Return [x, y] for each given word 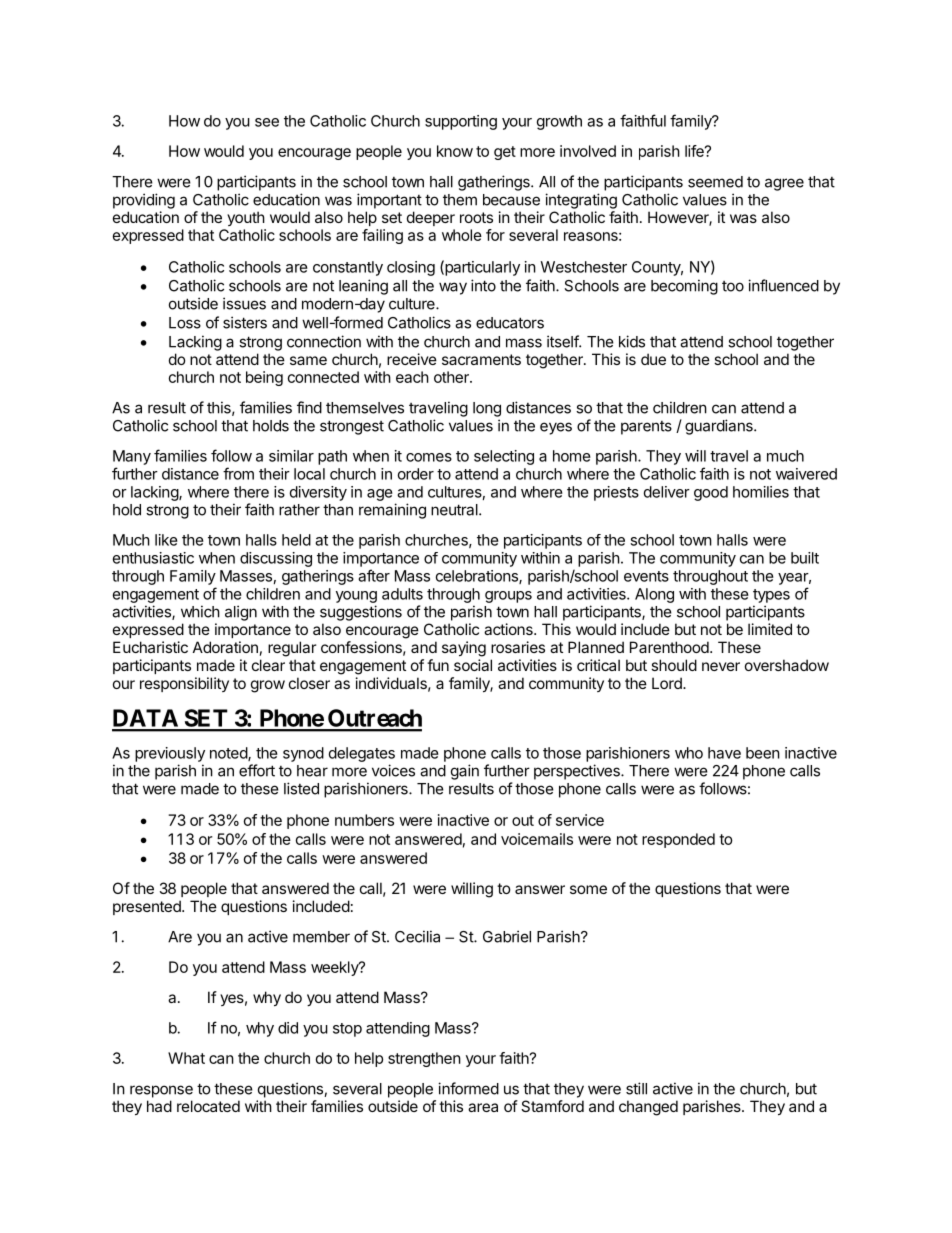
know [455, 151]
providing [144, 201]
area [483, 1107]
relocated [208, 1106]
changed [648, 1108]
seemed [715, 182]
